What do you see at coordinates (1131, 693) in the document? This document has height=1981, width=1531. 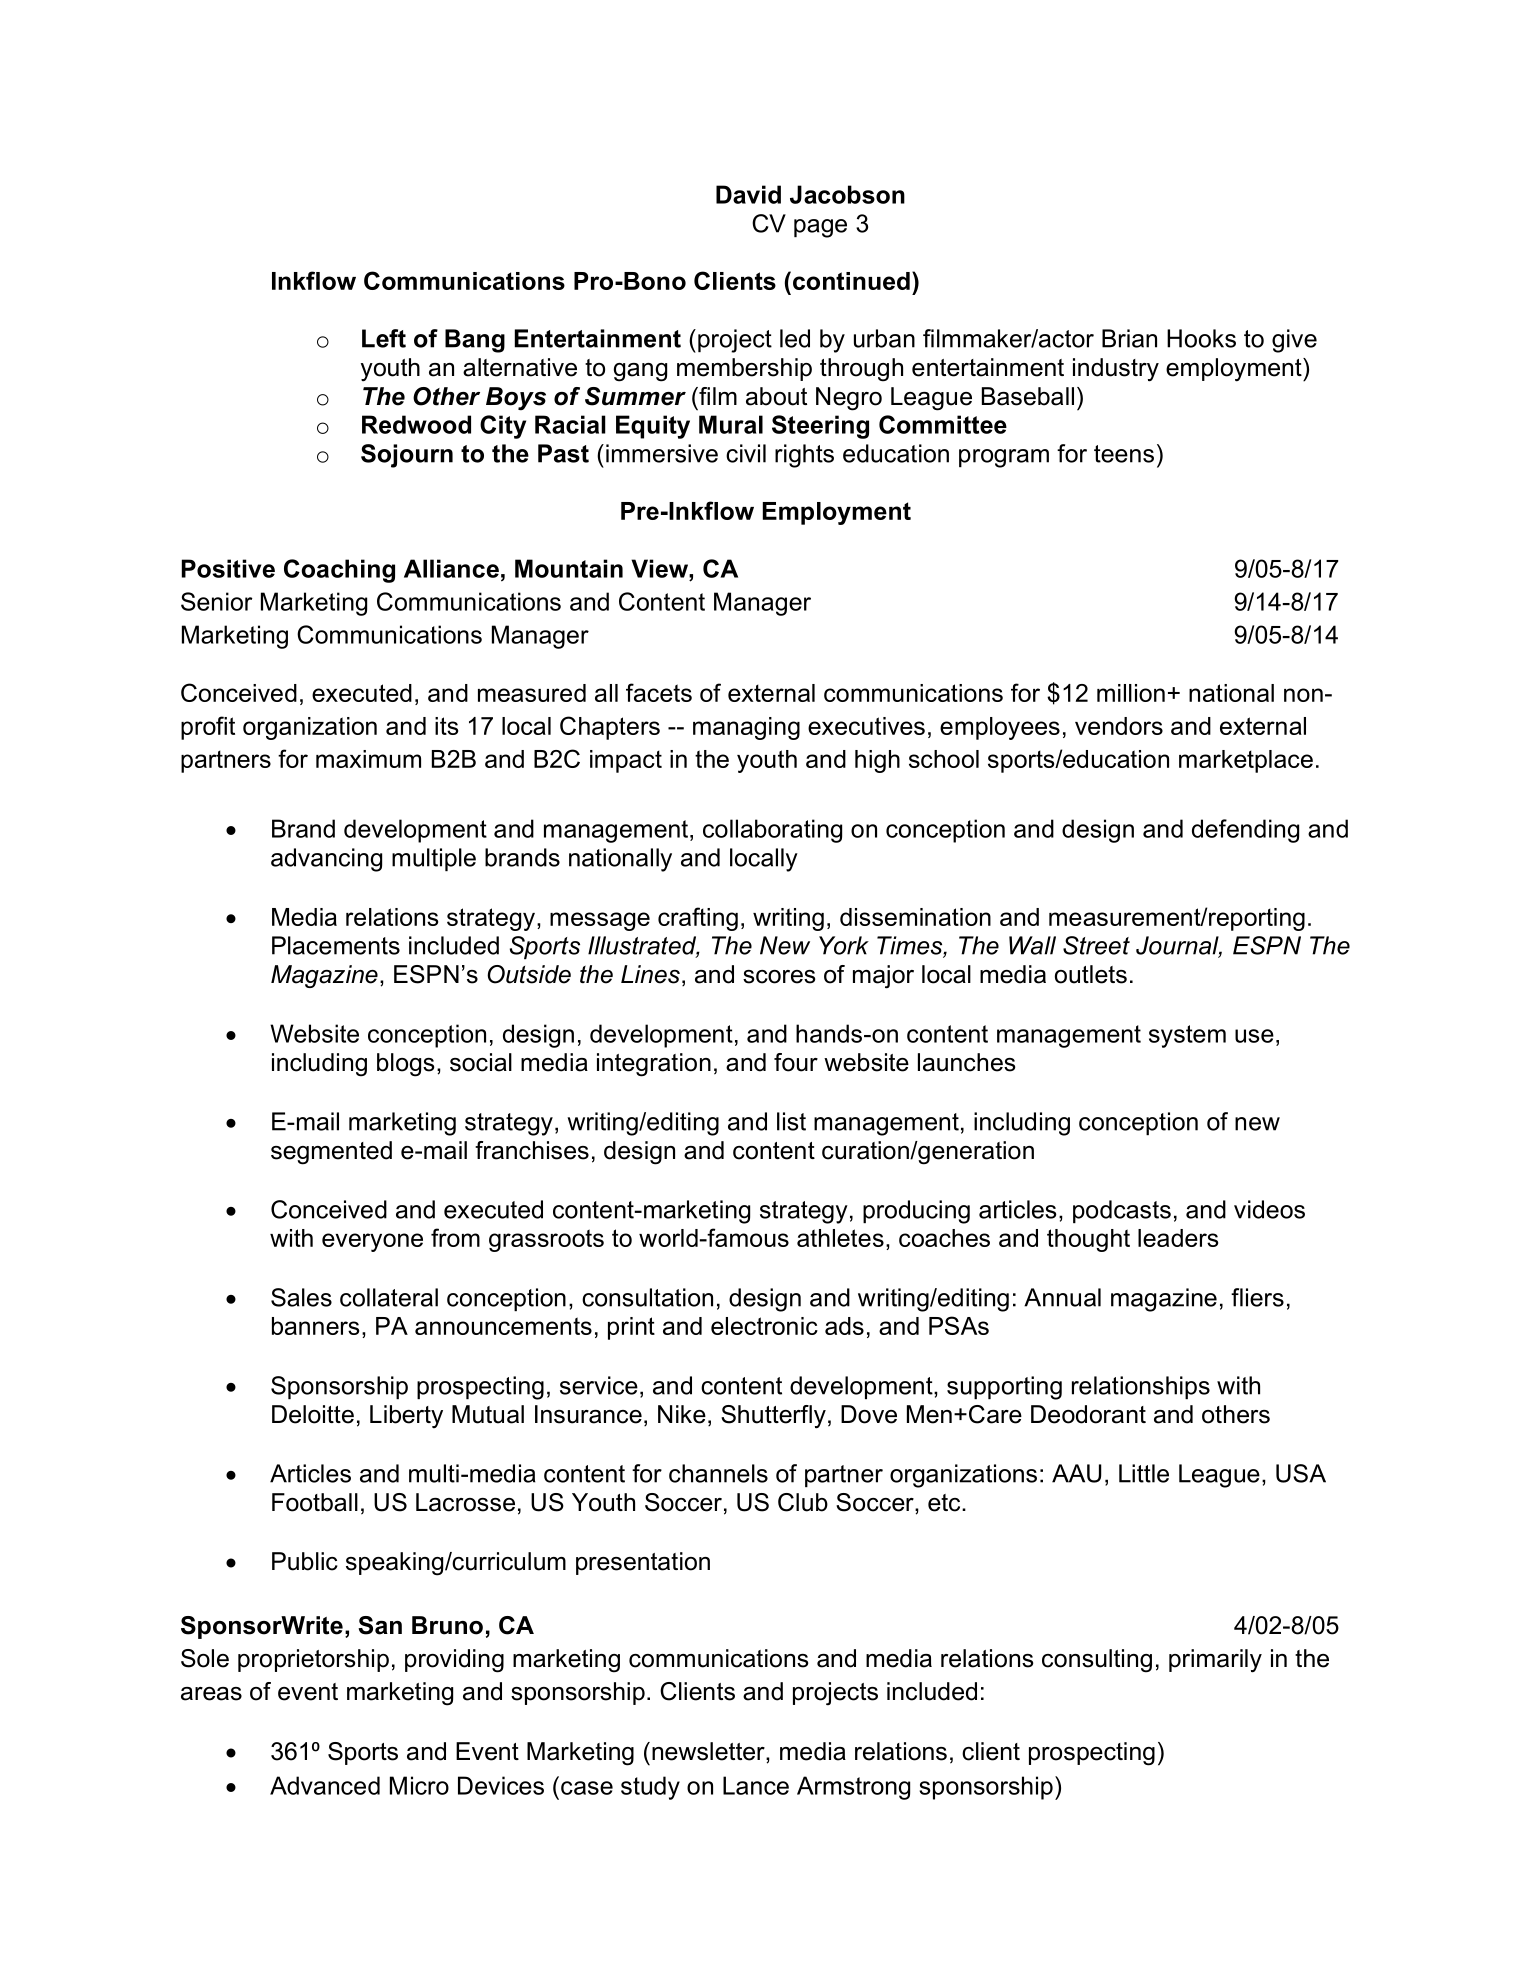 I see `million` at bounding box center [1131, 693].
